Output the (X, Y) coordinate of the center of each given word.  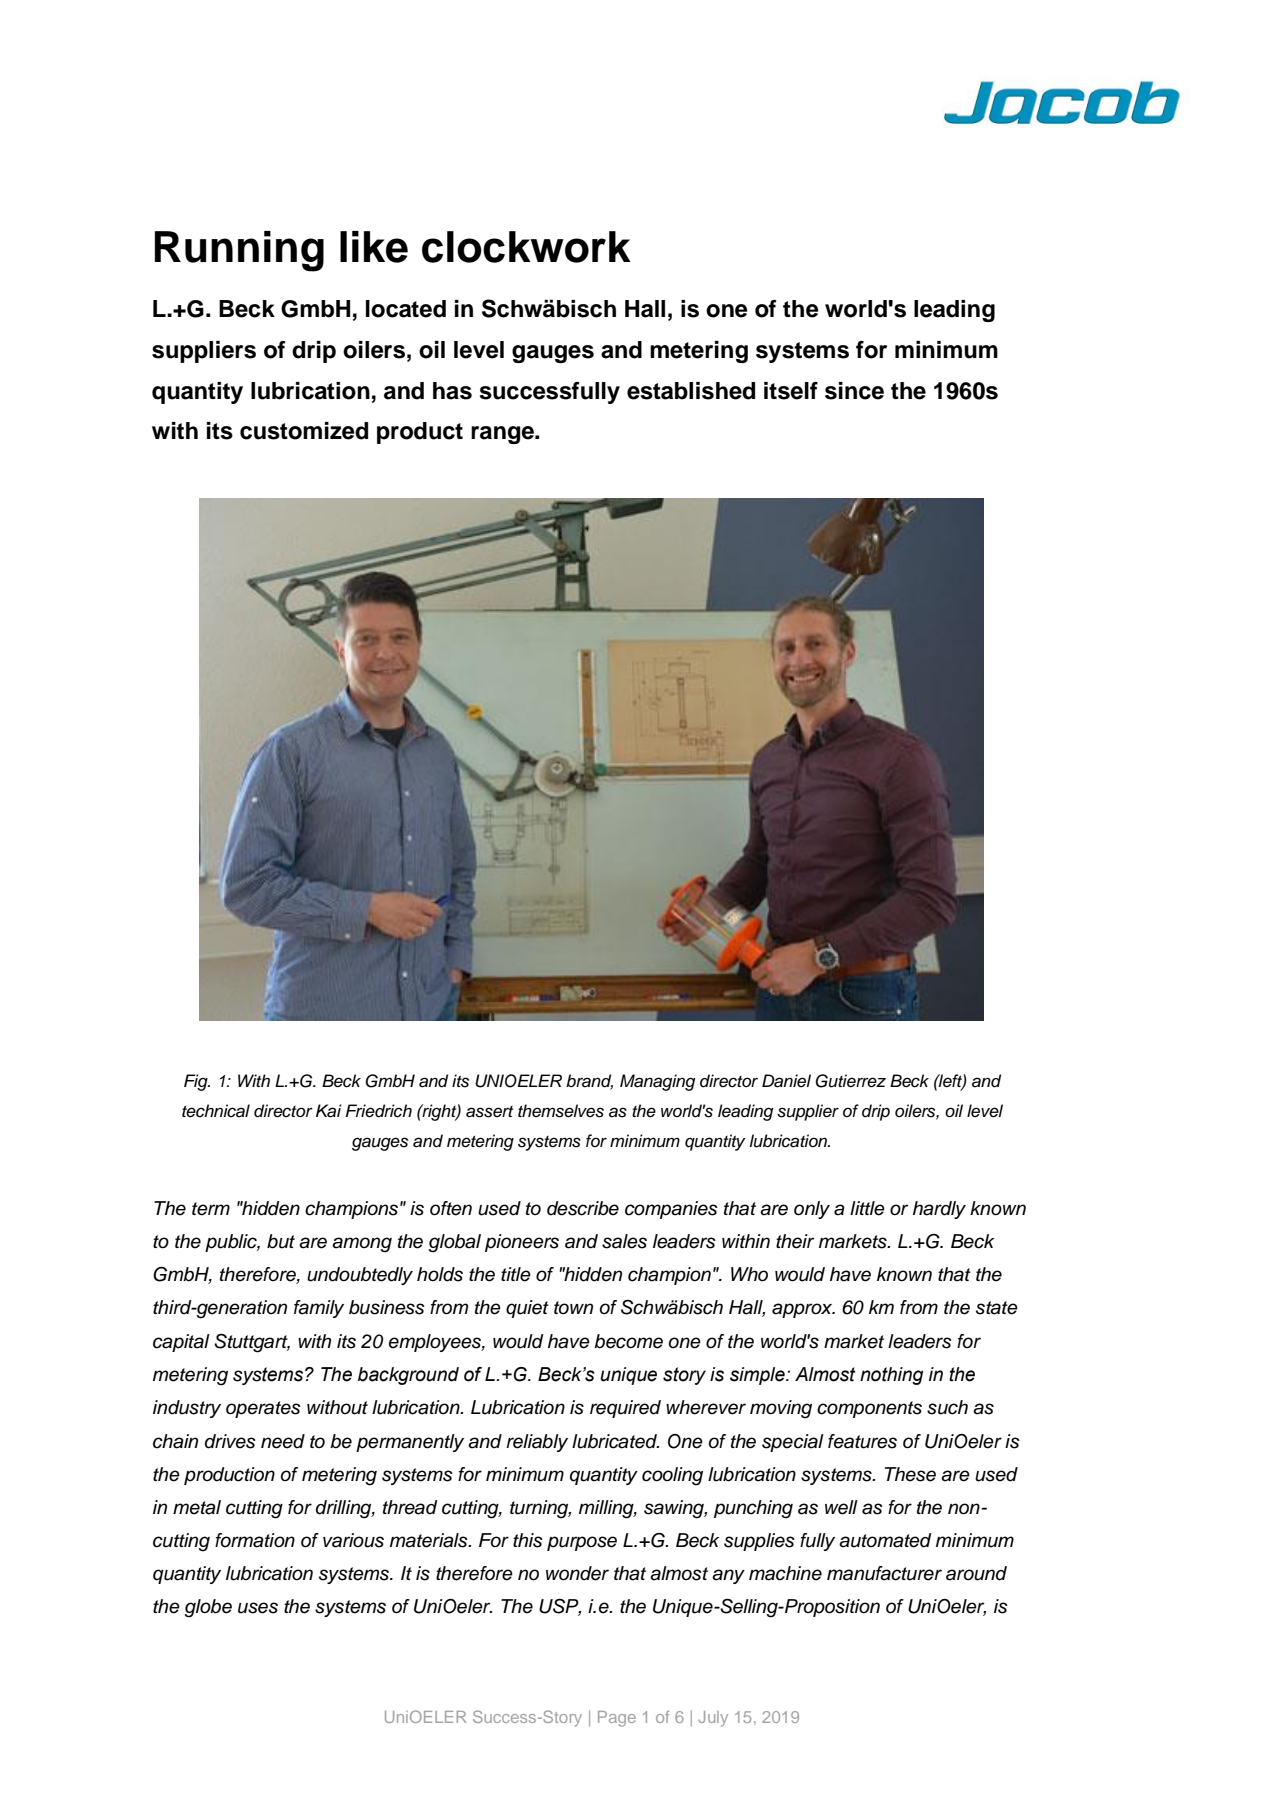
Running (239, 251)
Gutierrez (850, 1081)
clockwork (526, 247)
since (854, 391)
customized (304, 431)
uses (258, 1608)
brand (589, 1082)
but (281, 1241)
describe (583, 1208)
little (867, 1208)
